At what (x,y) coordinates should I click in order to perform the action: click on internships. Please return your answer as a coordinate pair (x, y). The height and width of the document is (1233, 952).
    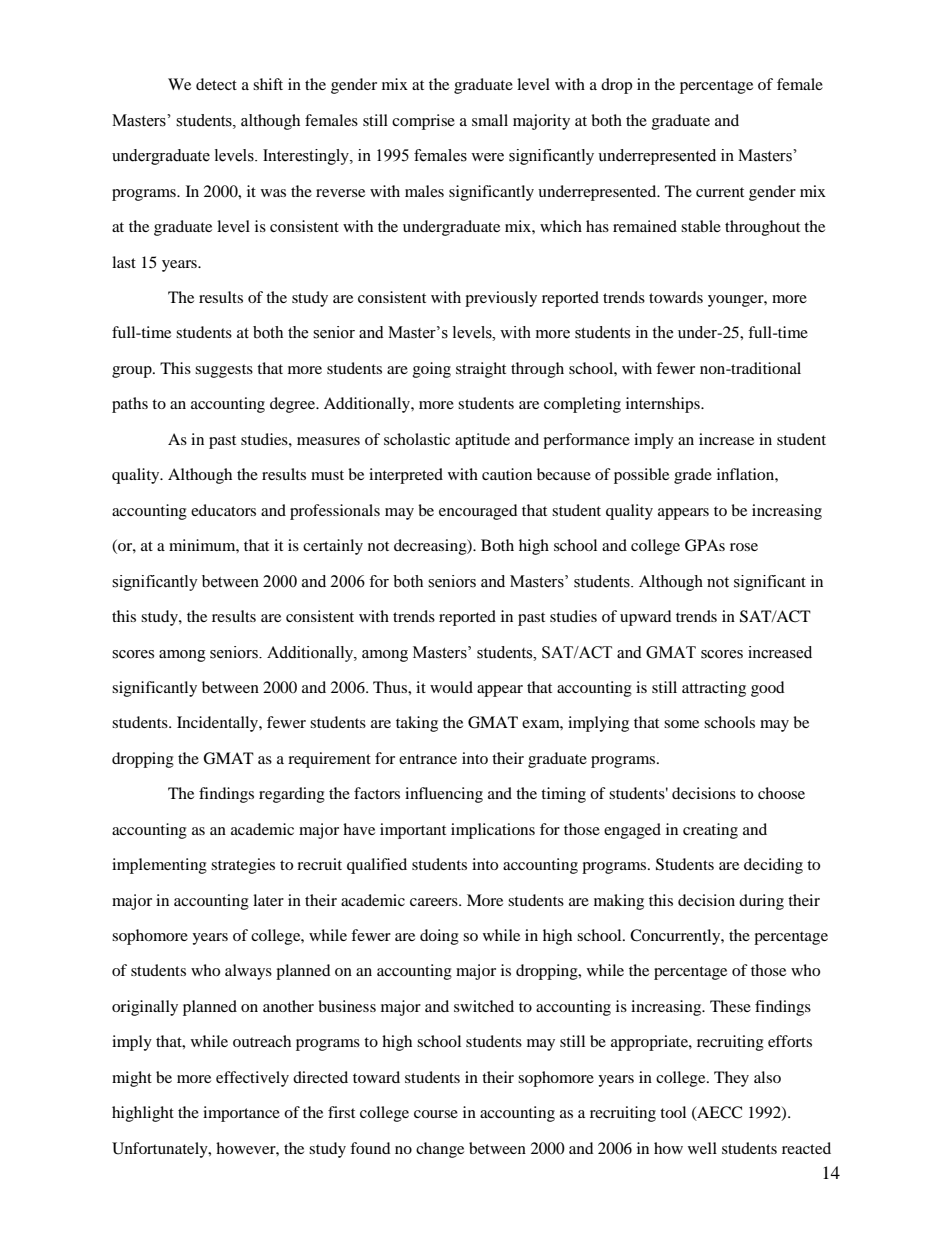
    Looking at the image, I should click on (664, 405).
